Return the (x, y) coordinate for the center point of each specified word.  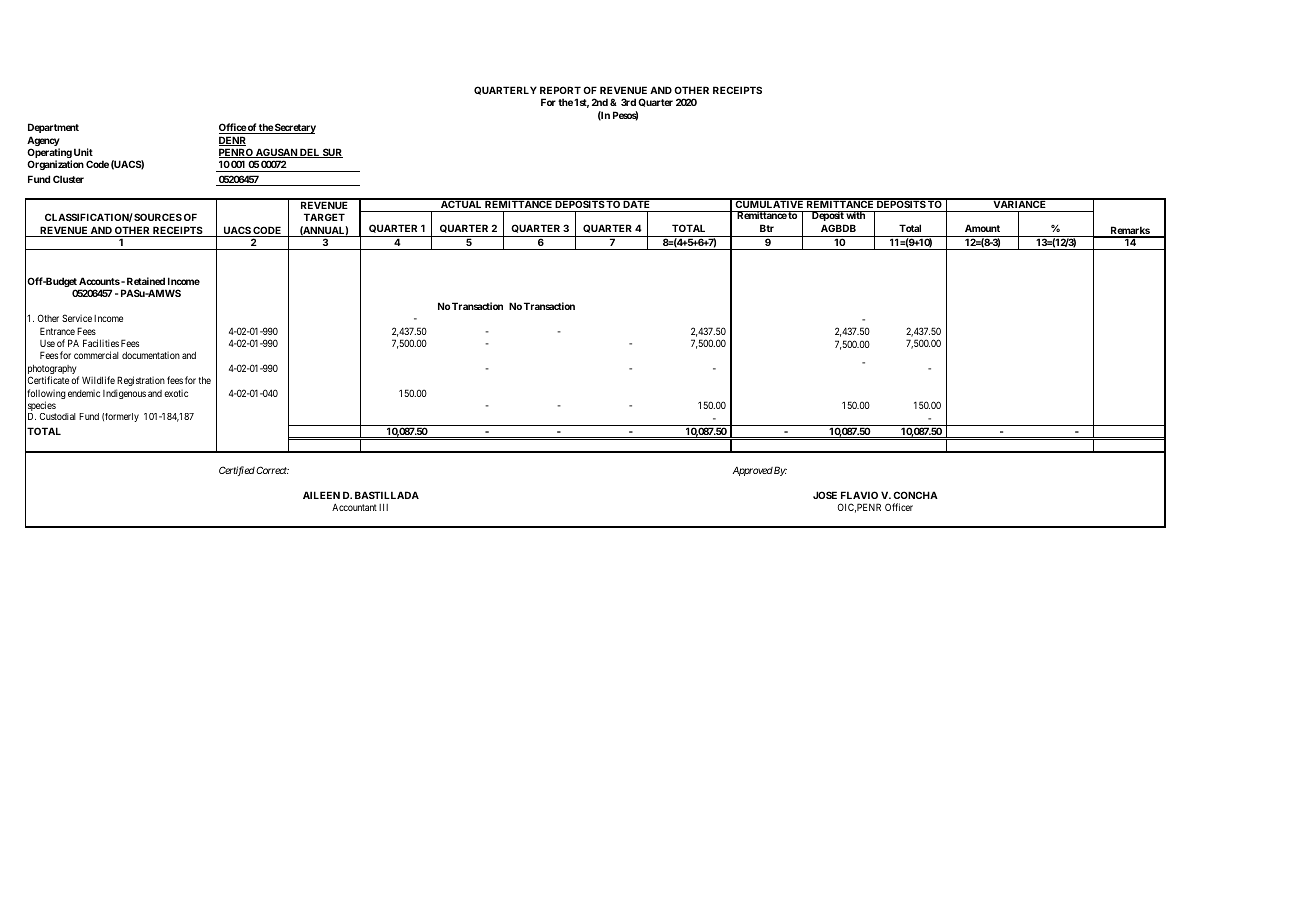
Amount (982, 228)
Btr (767, 228)
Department (53, 128)
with (856, 215)
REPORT (560, 90)
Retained (146, 281)
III (383, 507)
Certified (237, 471)
